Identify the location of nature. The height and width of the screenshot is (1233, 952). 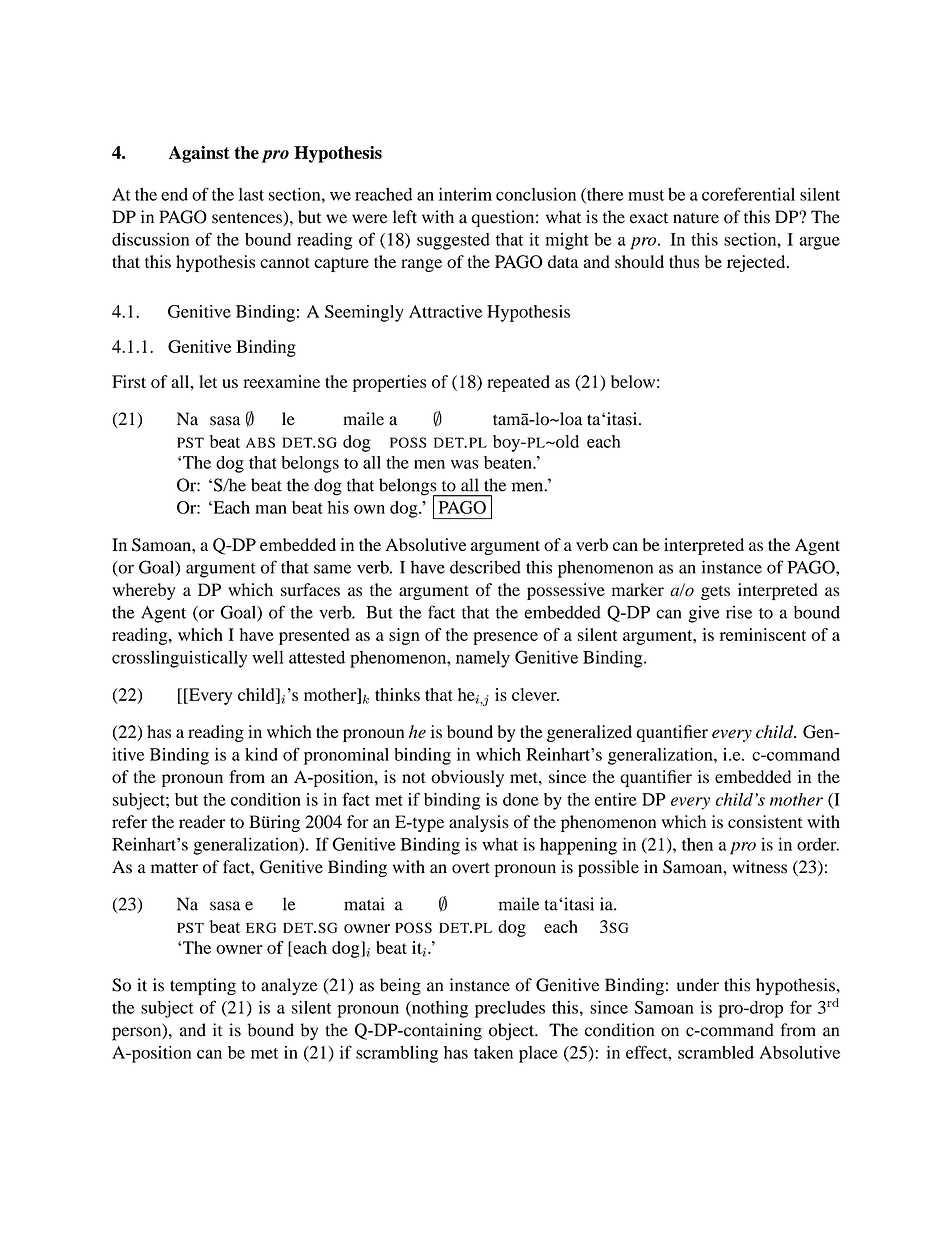
(696, 218).
